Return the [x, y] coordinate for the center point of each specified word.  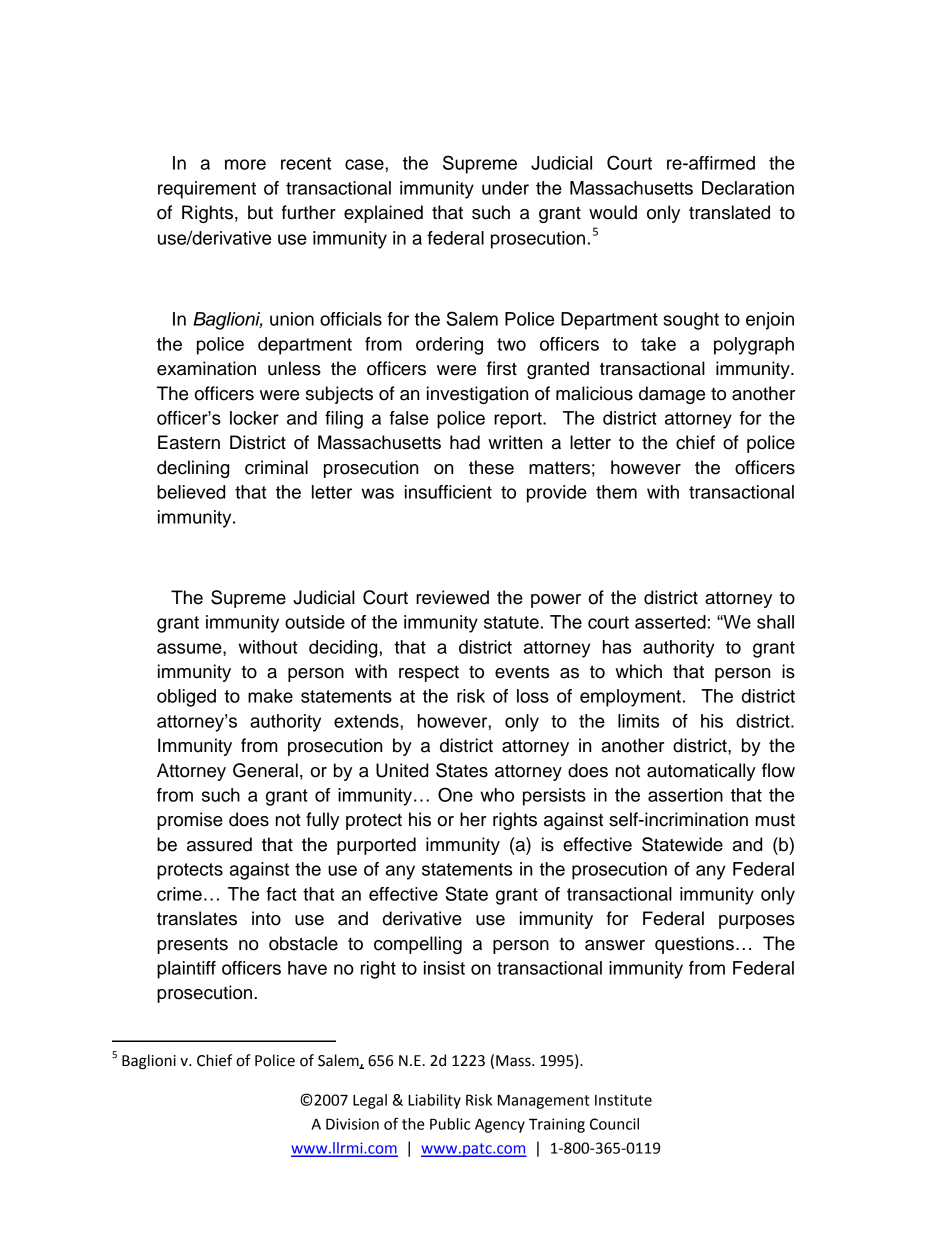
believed [191, 492]
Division [352, 1124]
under [505, 188]
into [266, 918]
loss [533, 696]
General [265, 770]
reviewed [452, 597]
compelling [418, 945]
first [502, 368]
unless [294, 368]
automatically [701, 772]
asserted [670, 622]
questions [694, 945]
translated [729, 212]
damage [672, 395]
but [260, 212]
